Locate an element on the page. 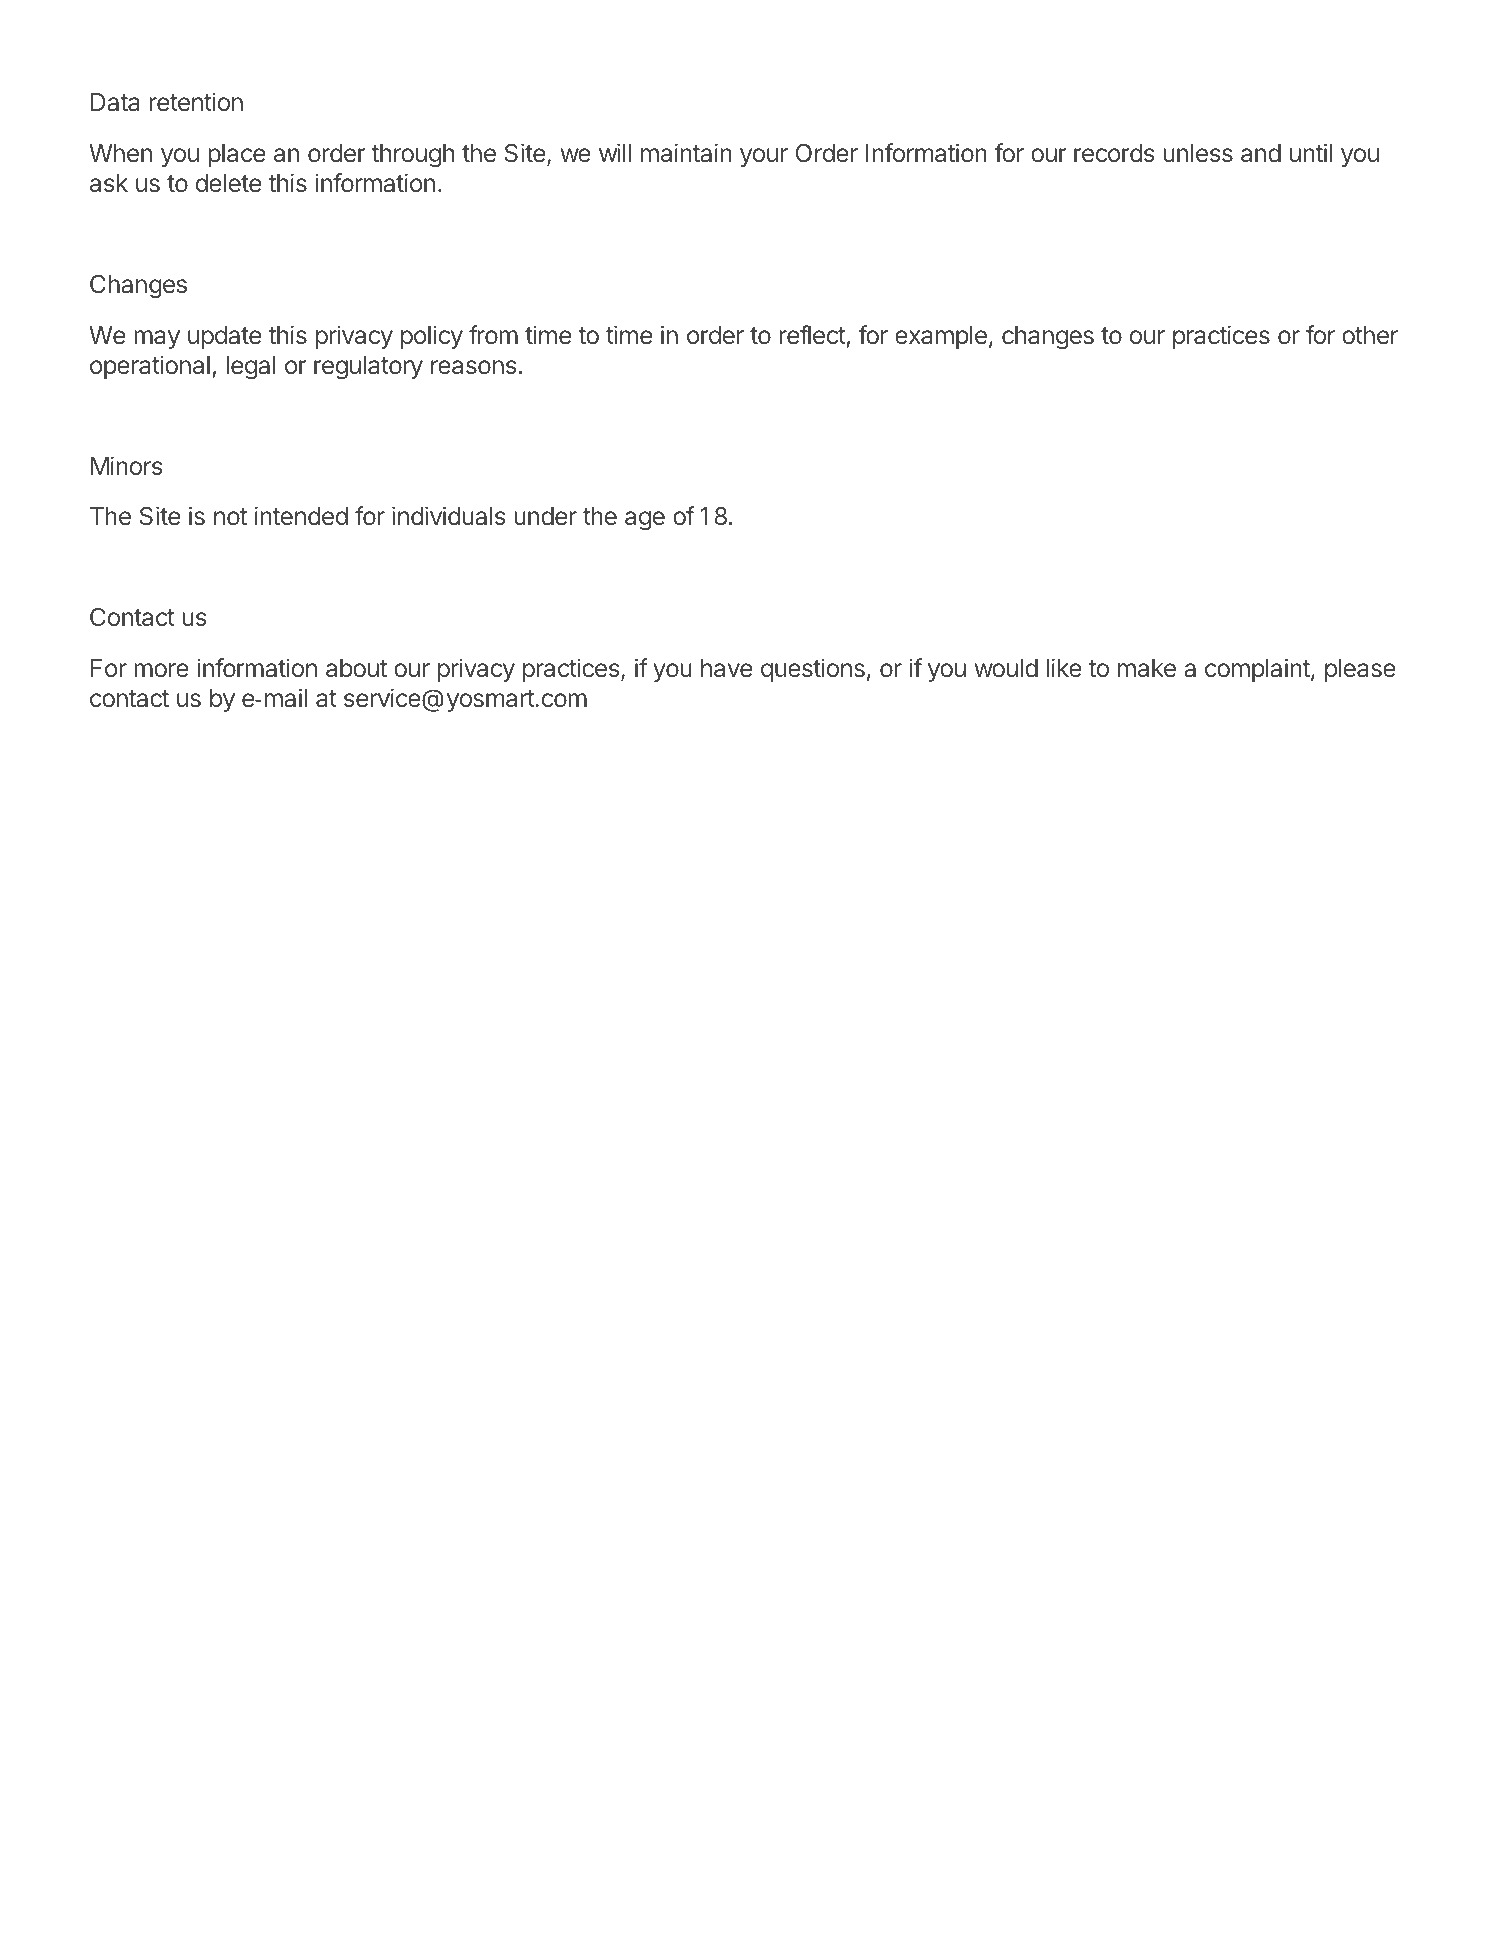 This document has width=1511, height=1955. delete is located at coordinates (228, 183).
